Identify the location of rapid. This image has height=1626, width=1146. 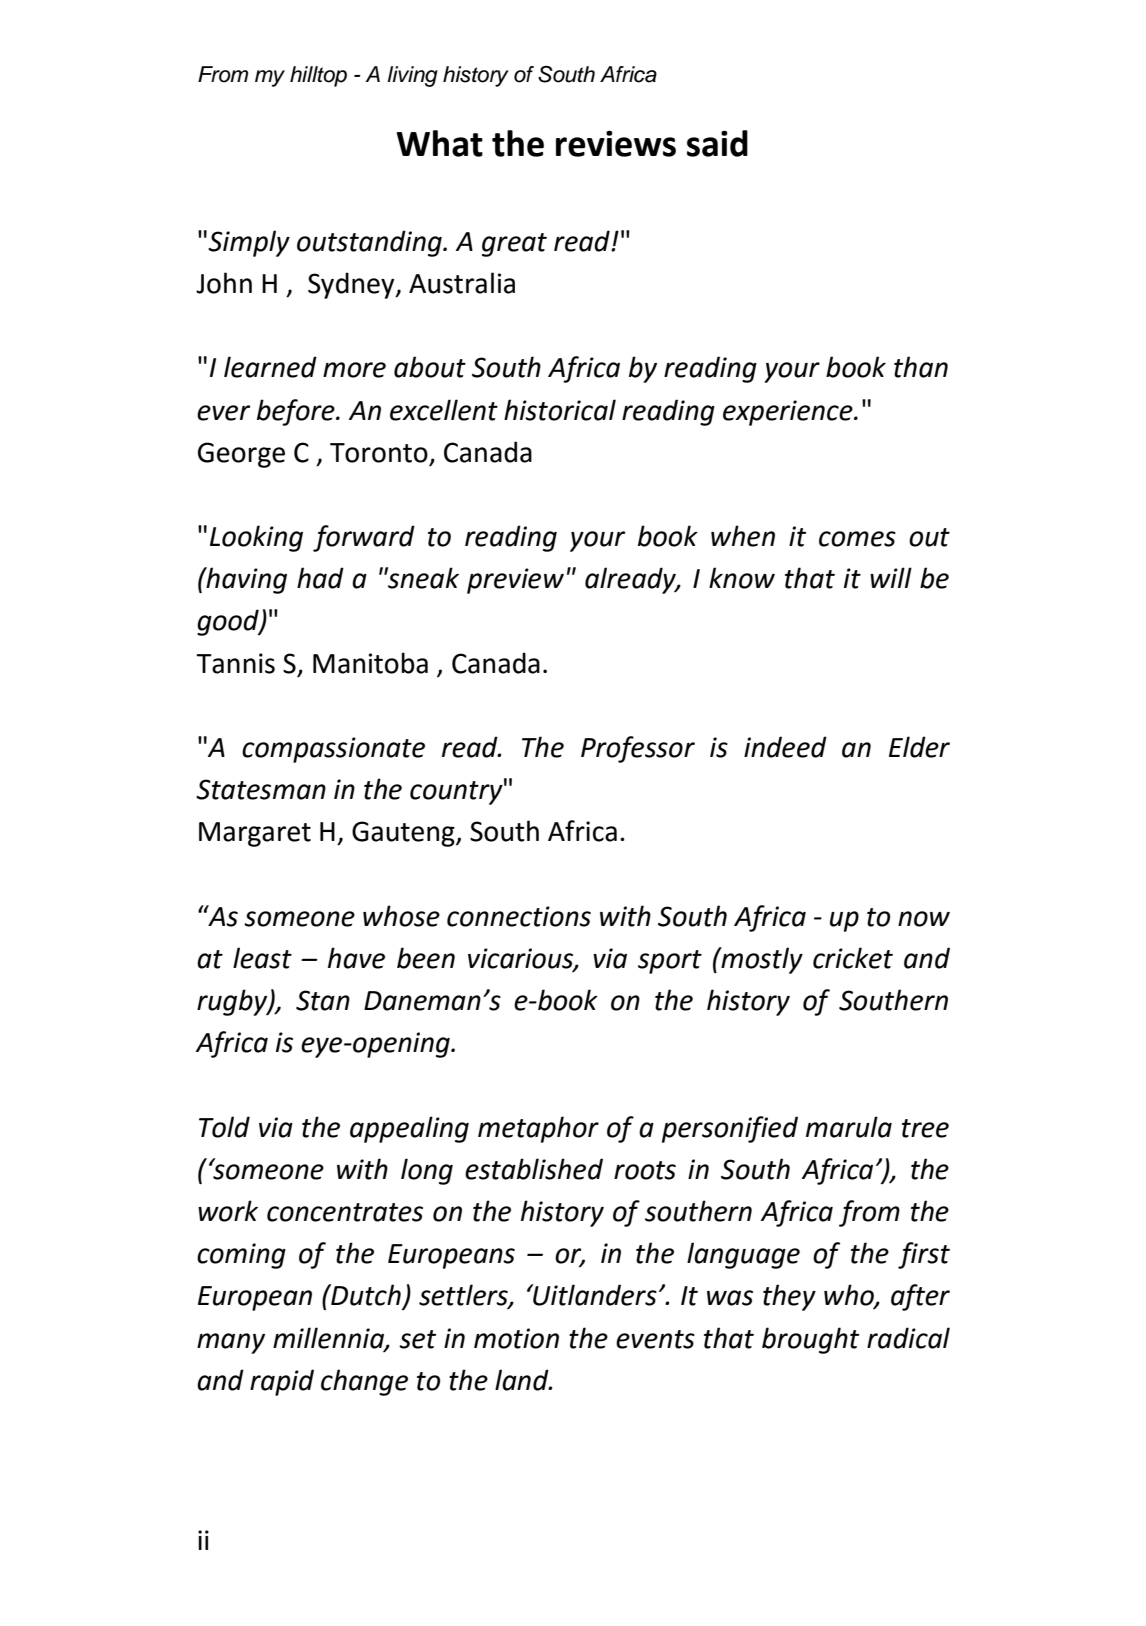
(282, 1382).
